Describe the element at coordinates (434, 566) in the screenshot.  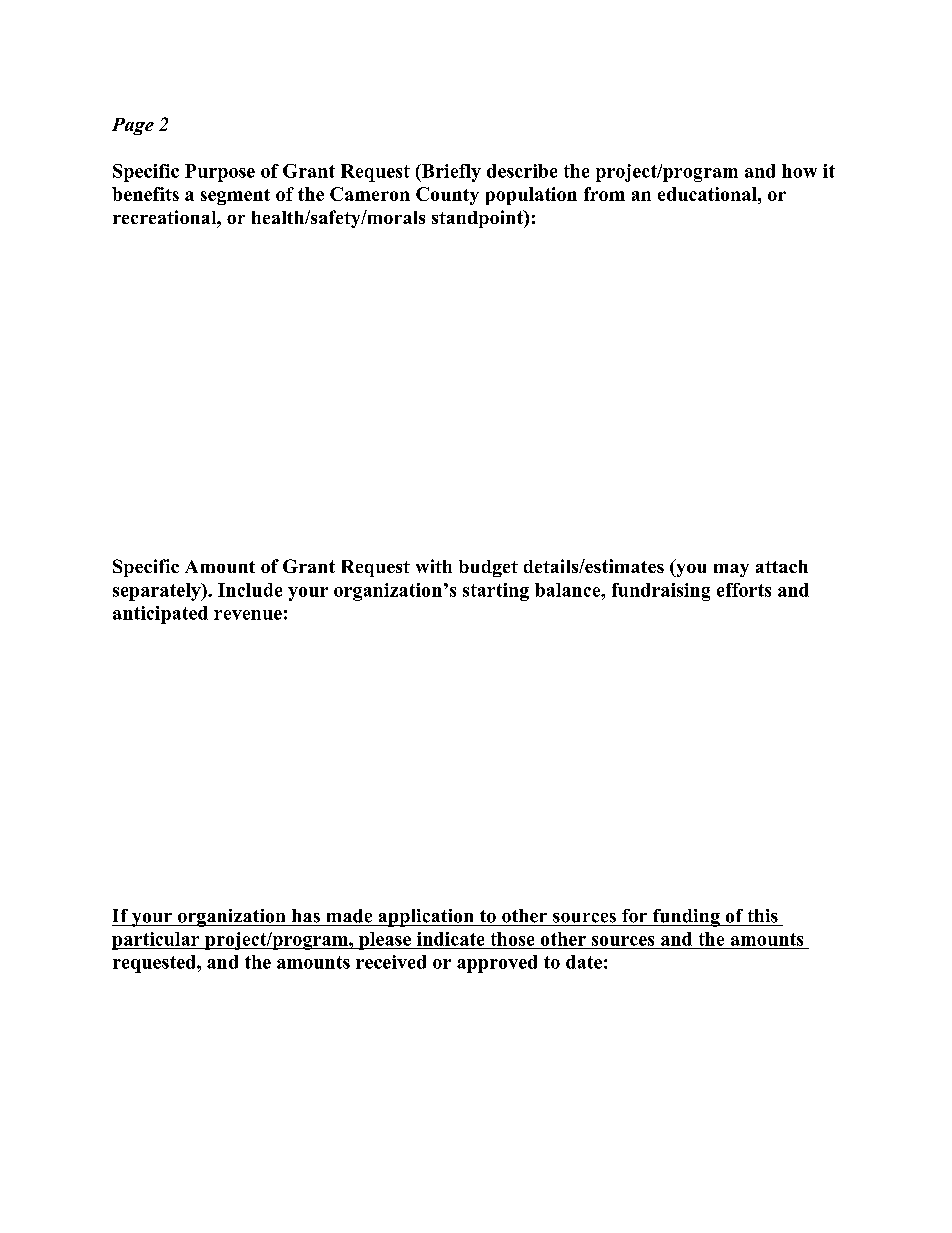
I see `with` at that location.
